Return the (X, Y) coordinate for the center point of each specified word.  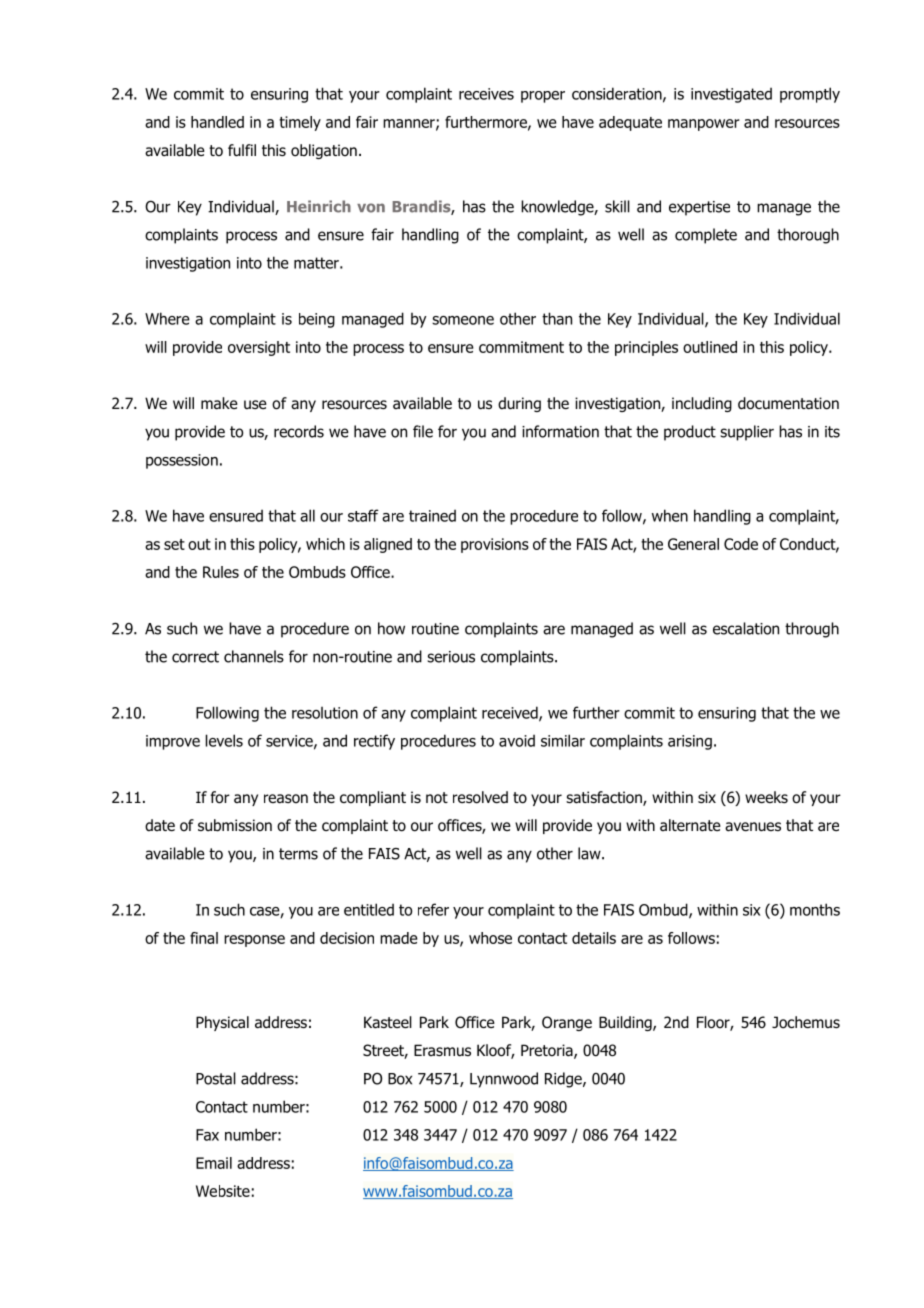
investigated (731, 95)
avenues (753, 827)
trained (432, 515)
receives (486, 94)
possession (182, 461)
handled (217, 122)
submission (235, 825)
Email (214, 1163)
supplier (747, 433)
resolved (480, 797)
